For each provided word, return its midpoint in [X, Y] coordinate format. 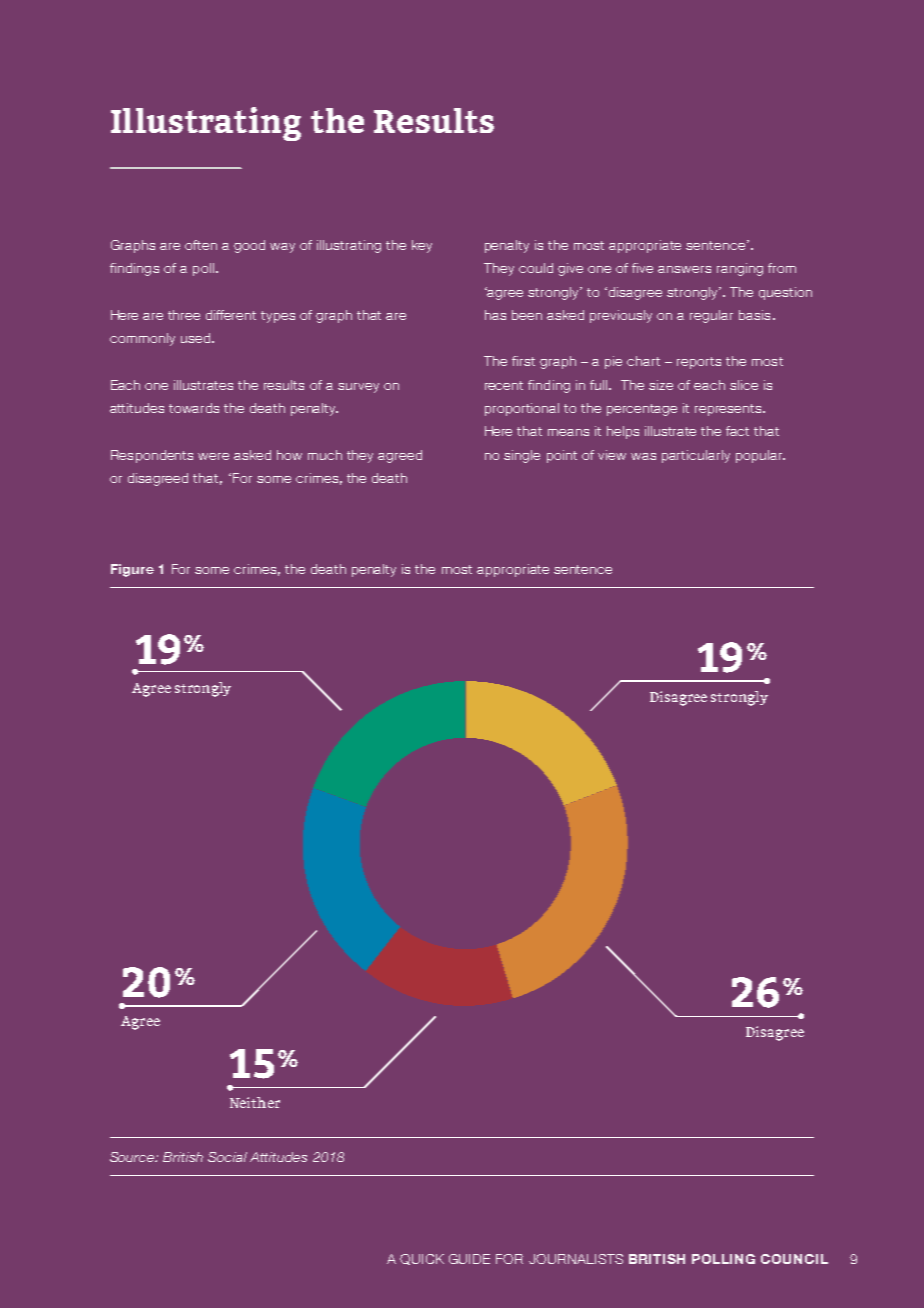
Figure [132, 570]
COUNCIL [794, 1259]
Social [227, 1157]
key [422, 246]
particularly [696, 456]
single [522, 456]
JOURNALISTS [576, 1259]
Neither [255, 1102]
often [201, 245]
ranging [740, 269]
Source [133, 1157]
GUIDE [469, 1259]
